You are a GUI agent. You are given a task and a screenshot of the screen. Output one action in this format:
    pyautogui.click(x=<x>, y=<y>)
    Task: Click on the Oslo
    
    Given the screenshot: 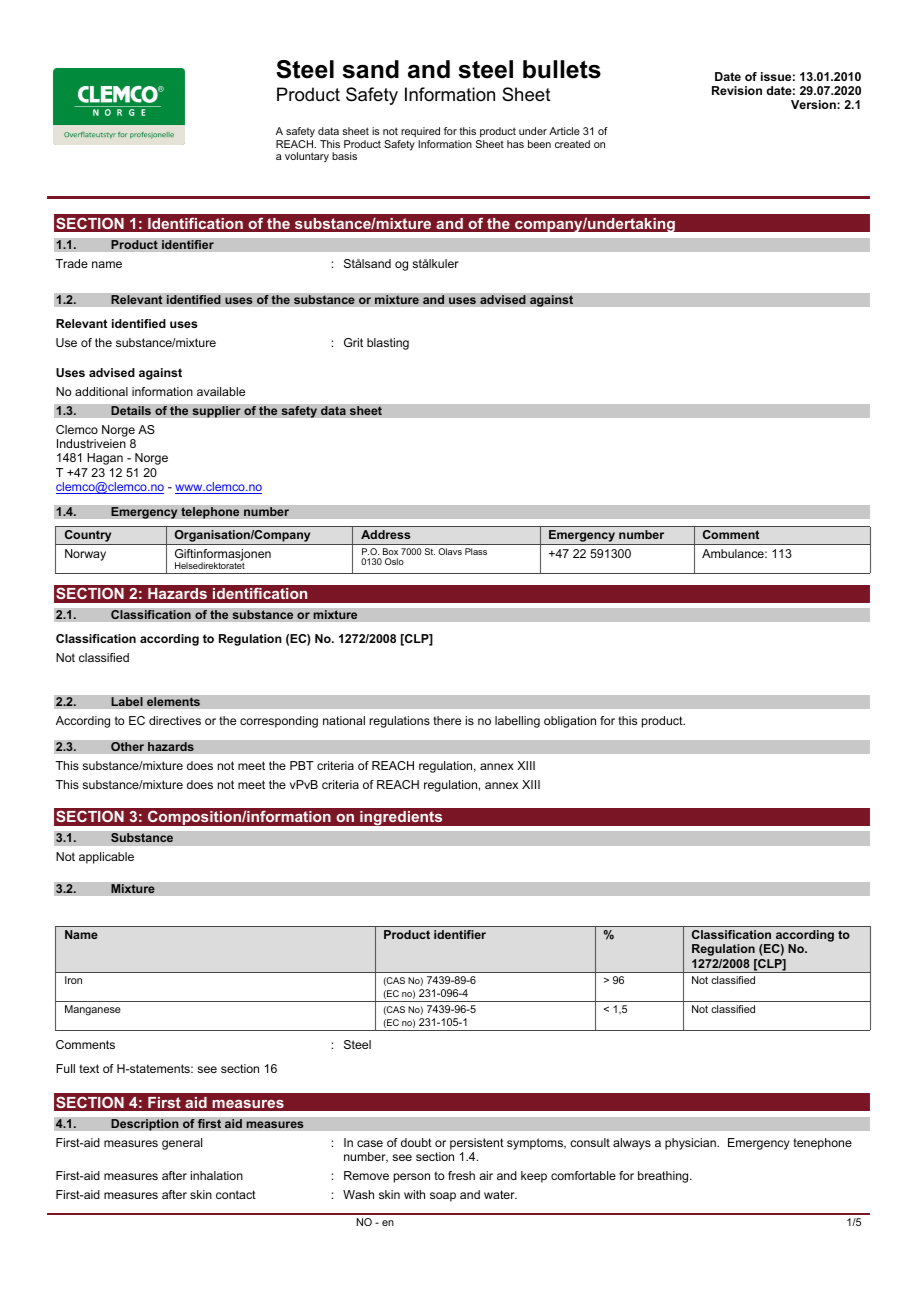 What is the action you would take?
    pyautogui.click(x=394, y=561)
